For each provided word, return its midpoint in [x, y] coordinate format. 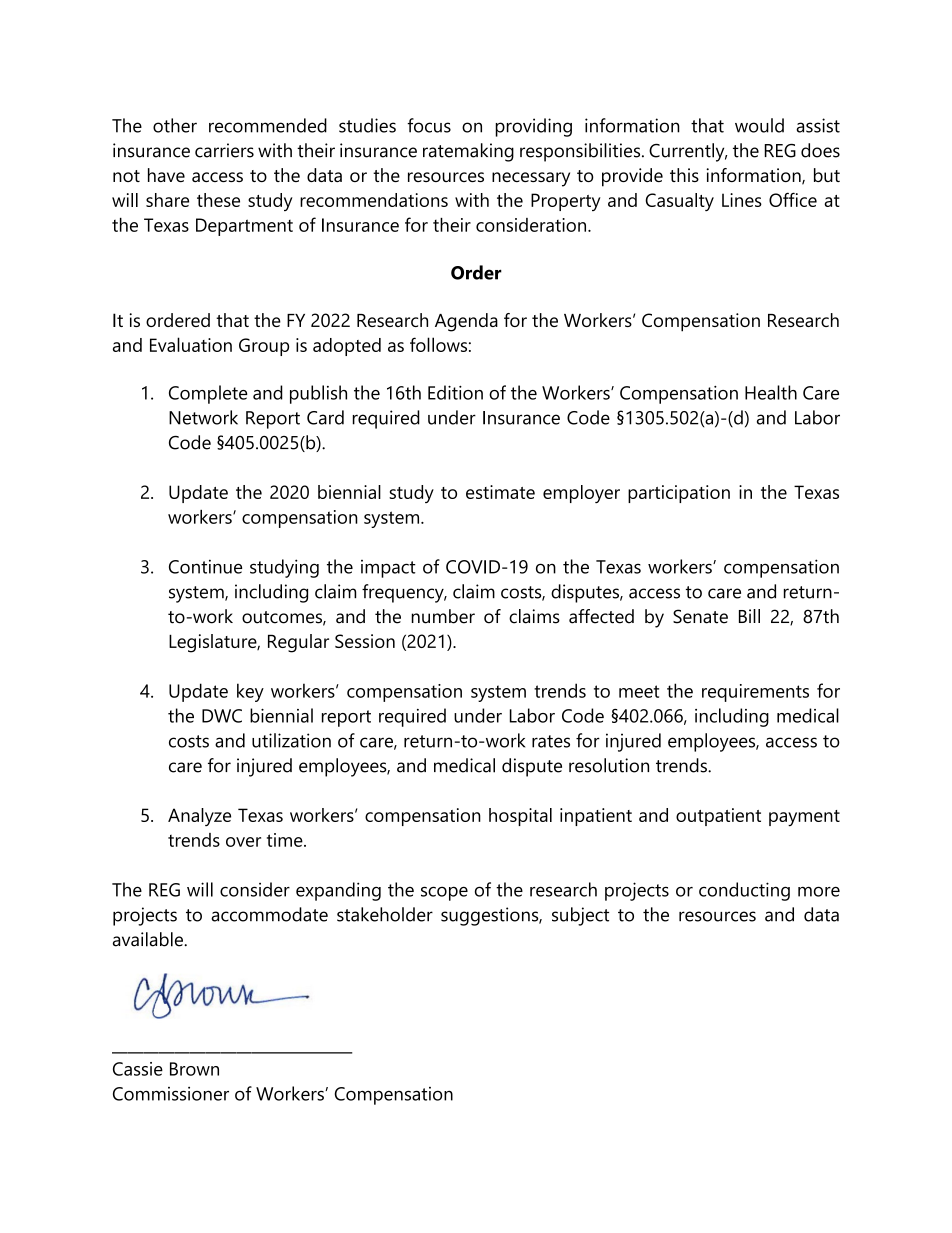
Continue [205, 566]
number [443, 616]
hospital [520, 817]
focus [429, 125]
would [759, 125]
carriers [224, 150]
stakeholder [385, 914]
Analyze [199, 817]
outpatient [718, 817]
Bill [749, 616]
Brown [194, 1069]
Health [771, 392]
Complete [208, 394]
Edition [455, 392]
